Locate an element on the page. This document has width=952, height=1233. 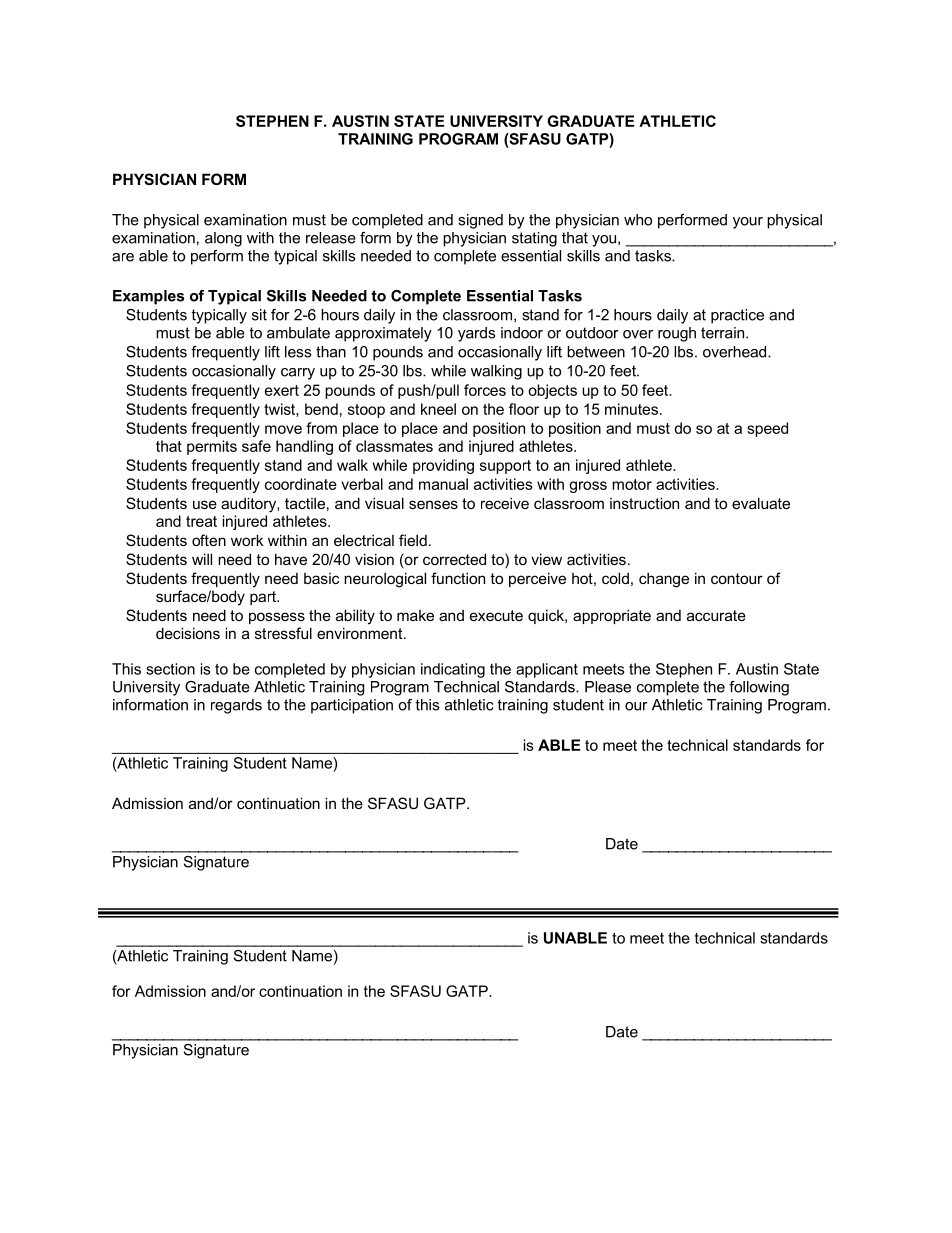
indicating is located at coordinates (453, 670).
